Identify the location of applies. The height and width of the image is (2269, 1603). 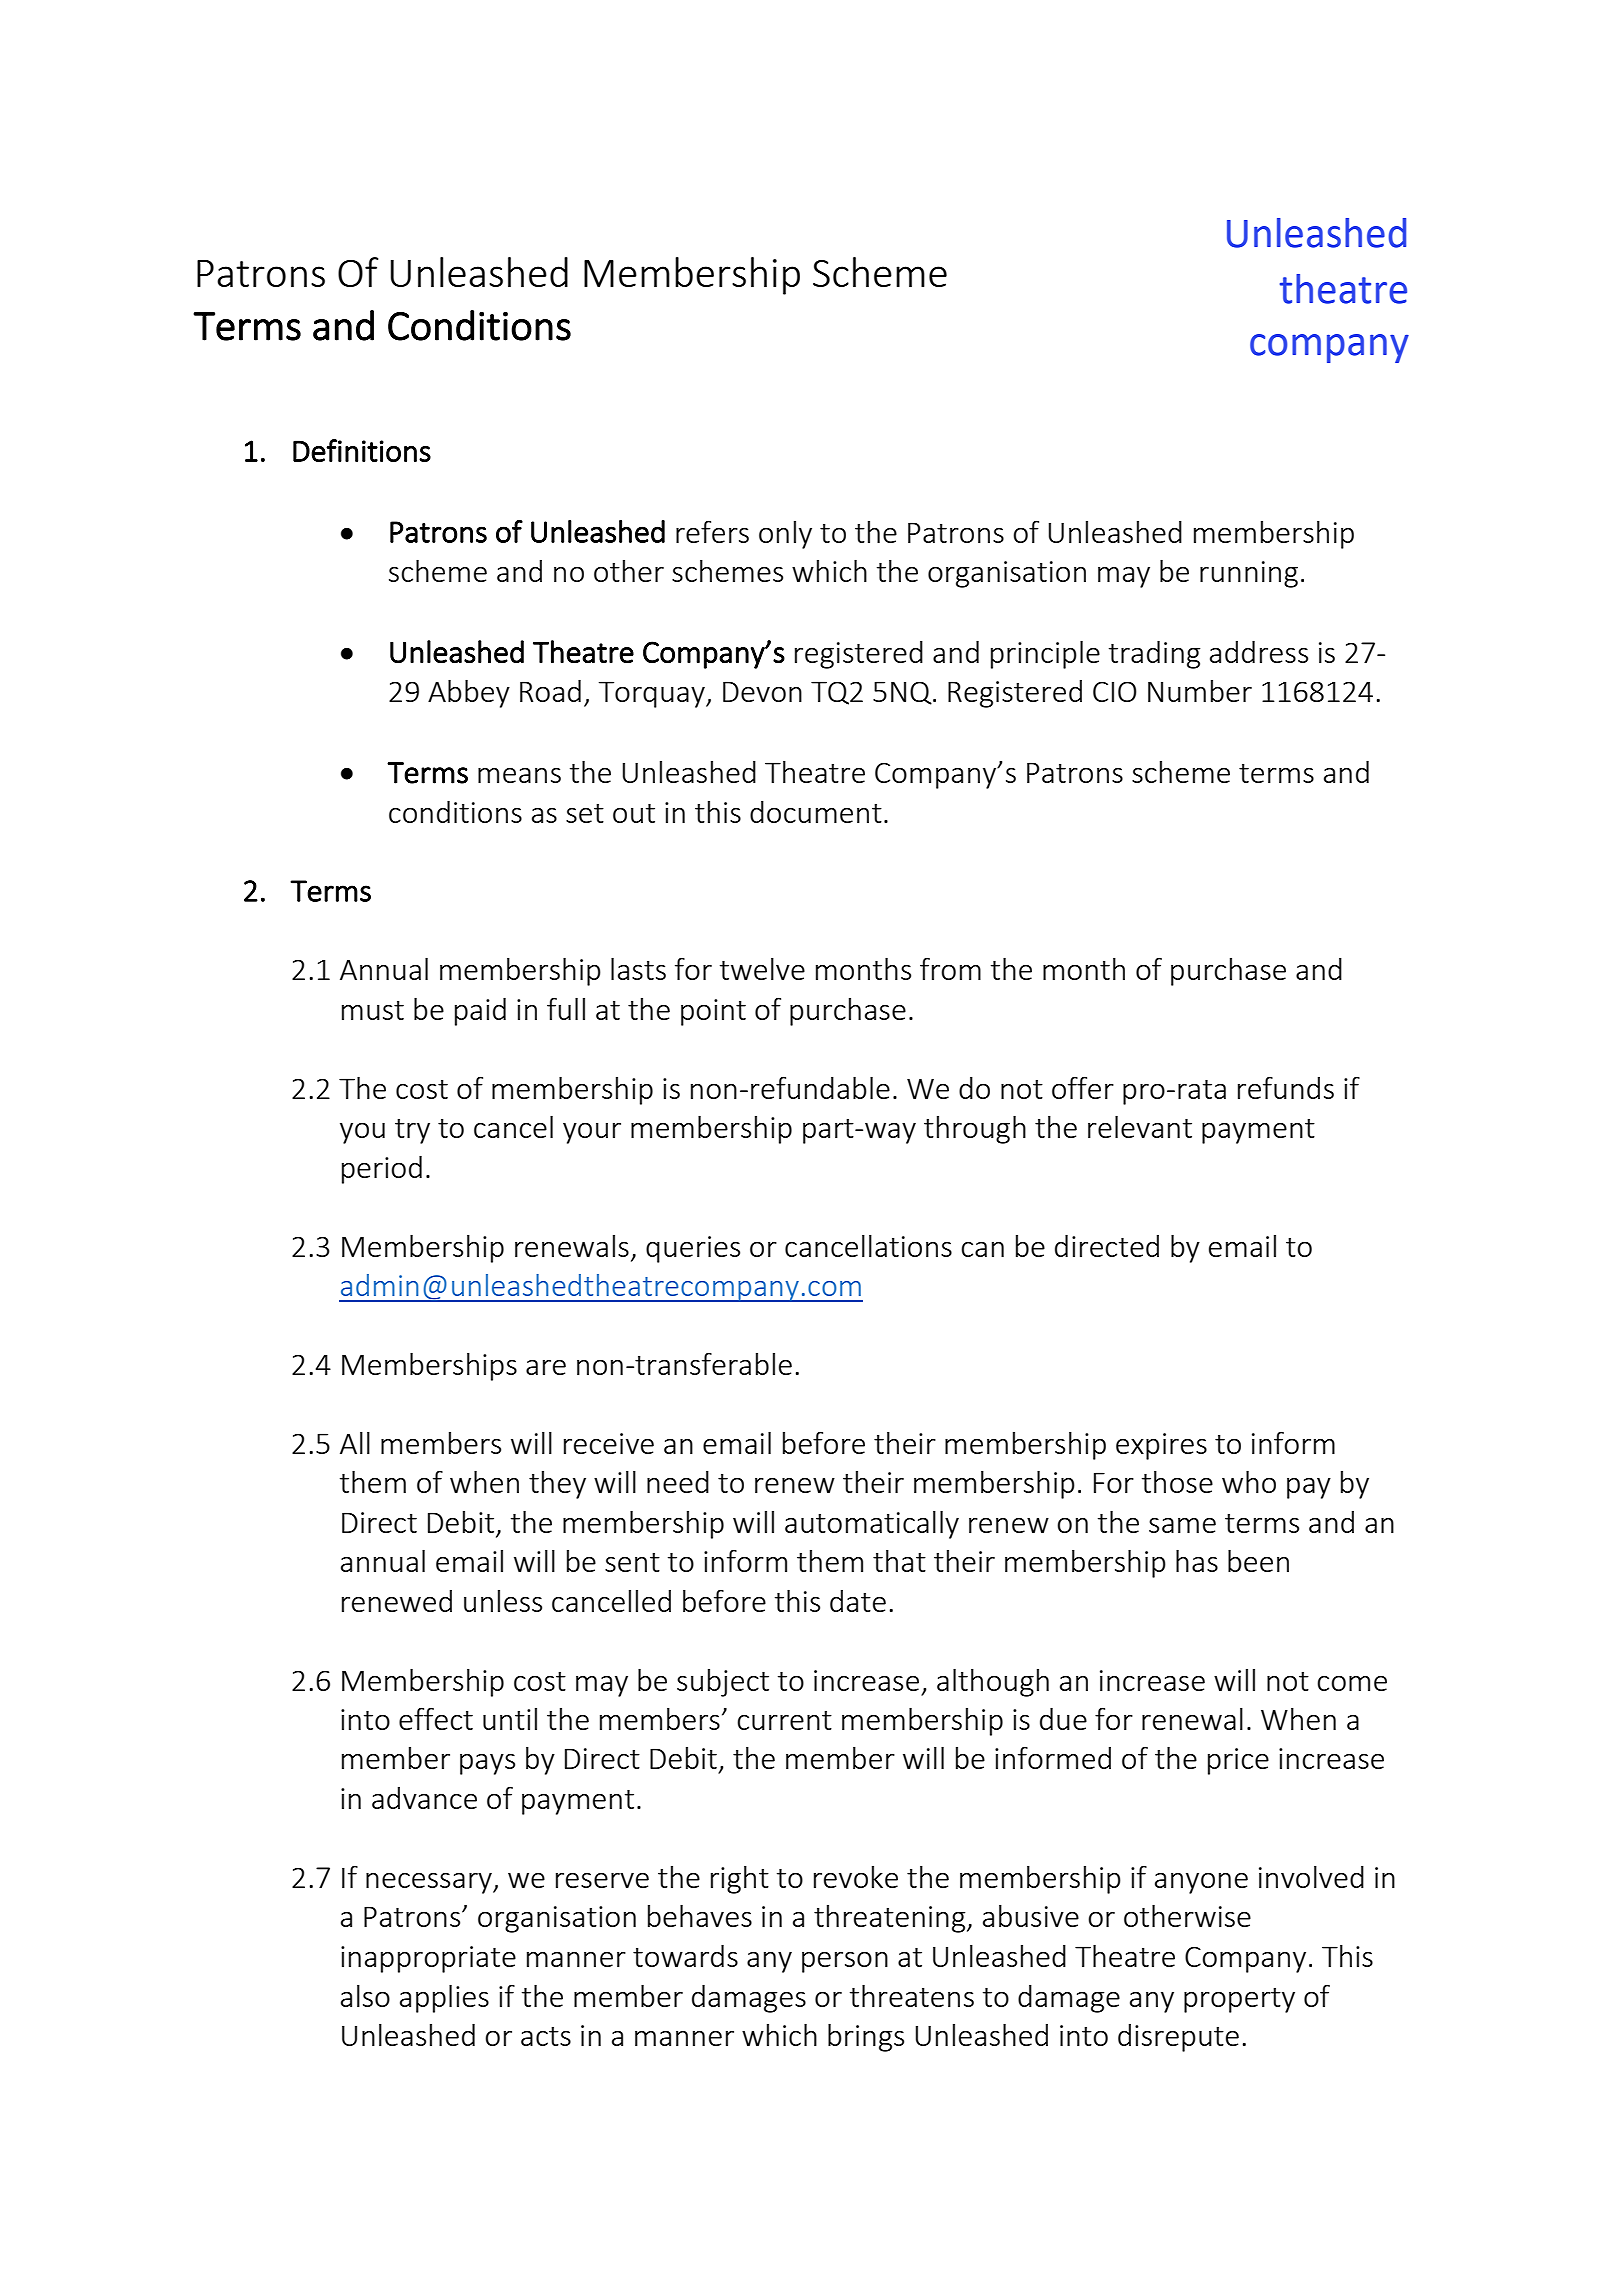
(444, 1998).
